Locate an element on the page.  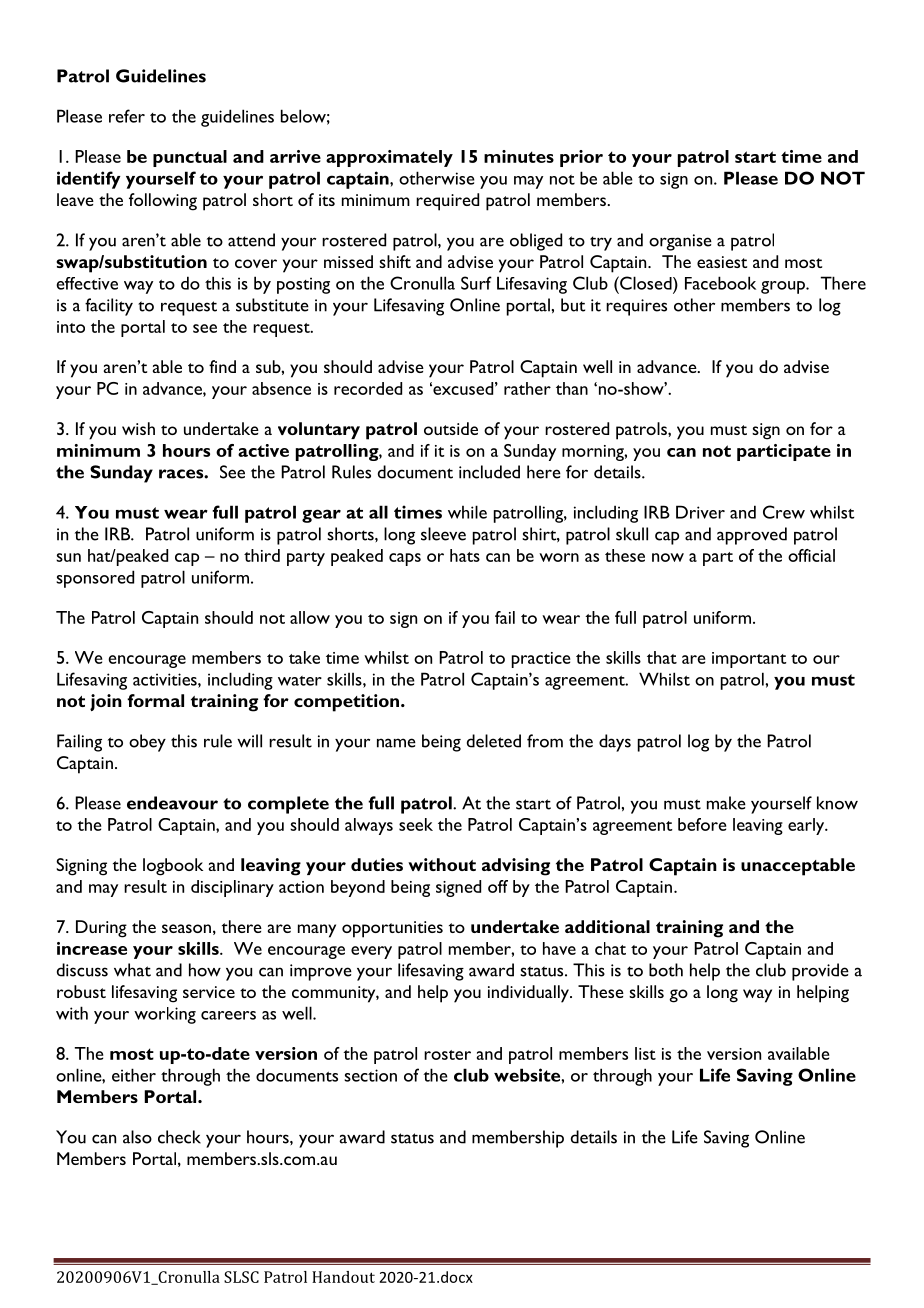
Handout is located at coordinates (343, 1277).
